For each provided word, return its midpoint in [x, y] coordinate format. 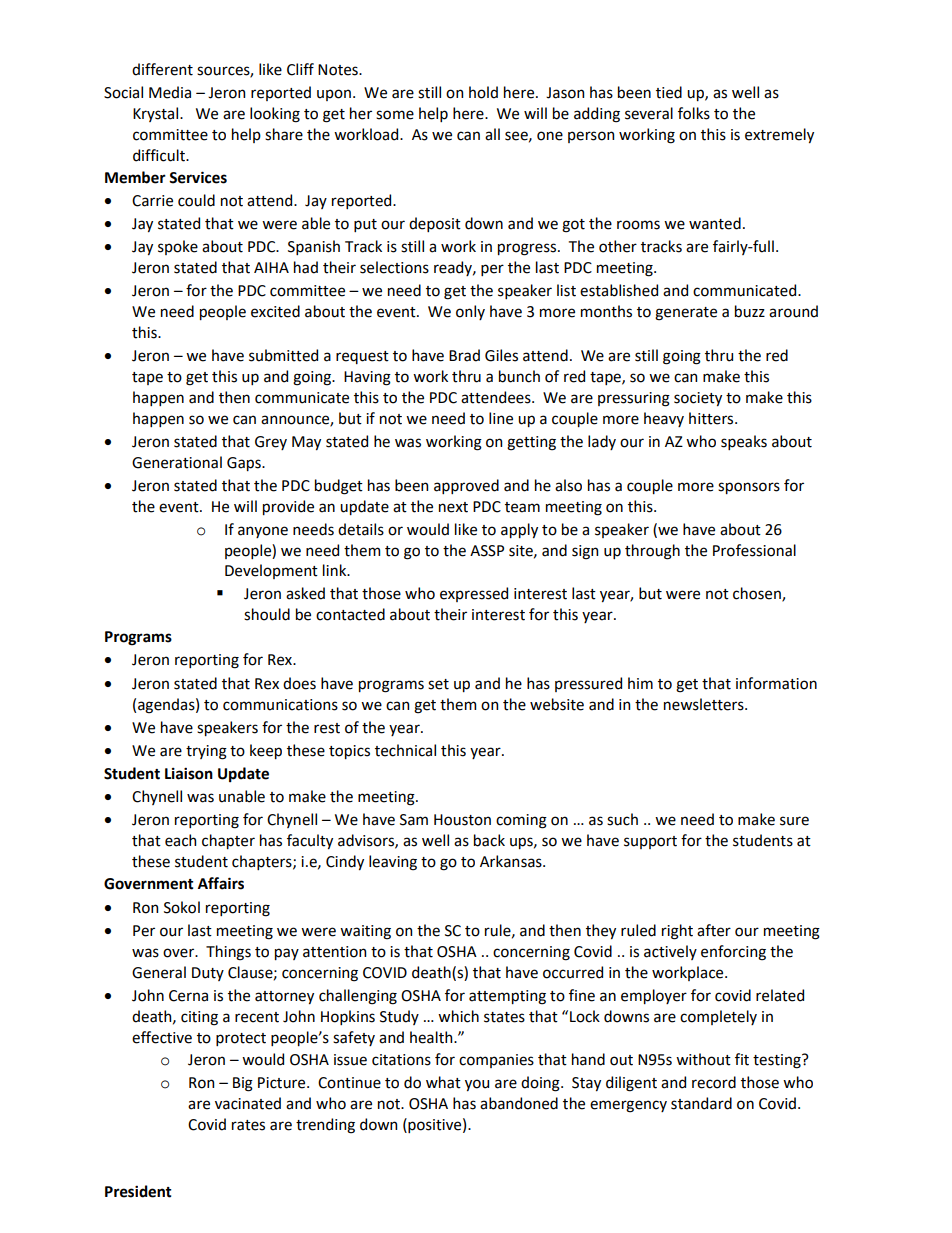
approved [466, 486]
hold [483, 92]
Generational [177, 462]
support [650, 842]
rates [248, 1125]
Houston [462, 820]
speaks [744, 442]
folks [694, 113]
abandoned [519, 1103]
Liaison [189, 773]
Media [170, 92]
